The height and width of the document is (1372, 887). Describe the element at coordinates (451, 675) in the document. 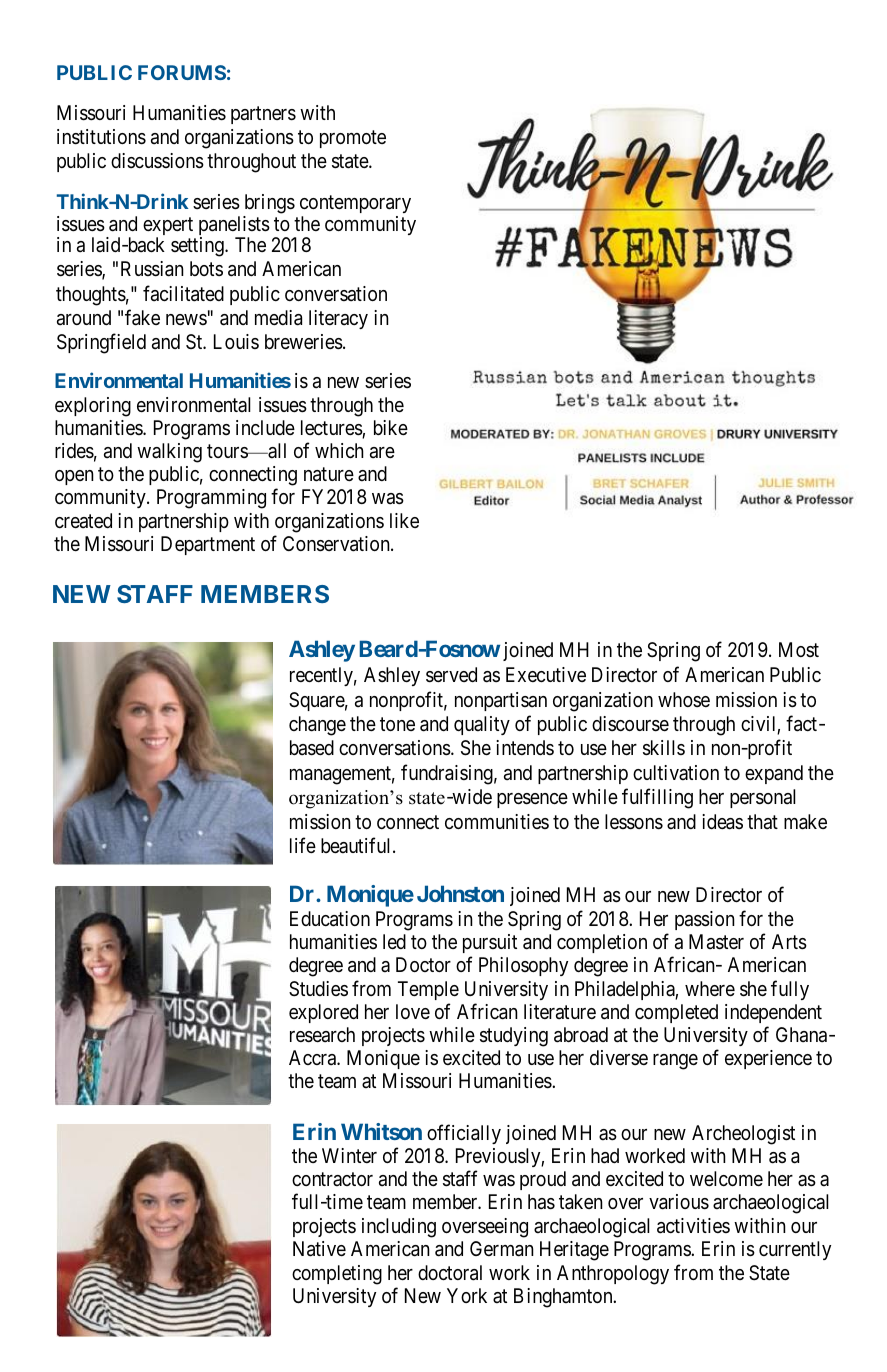

I see `served` at that location.
